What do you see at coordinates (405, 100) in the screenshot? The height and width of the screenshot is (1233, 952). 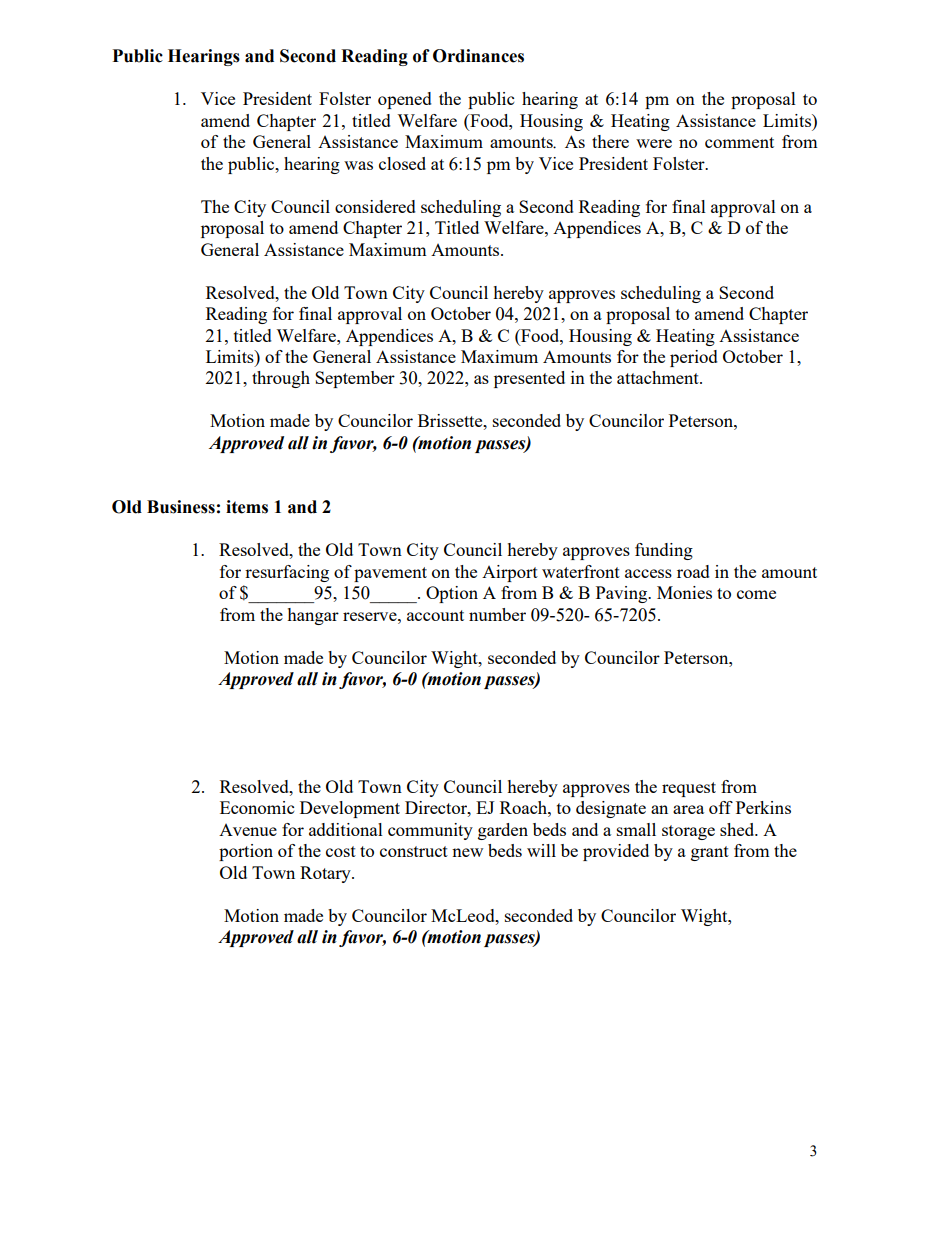 I see `opened` at bounding box center [405, 100].
